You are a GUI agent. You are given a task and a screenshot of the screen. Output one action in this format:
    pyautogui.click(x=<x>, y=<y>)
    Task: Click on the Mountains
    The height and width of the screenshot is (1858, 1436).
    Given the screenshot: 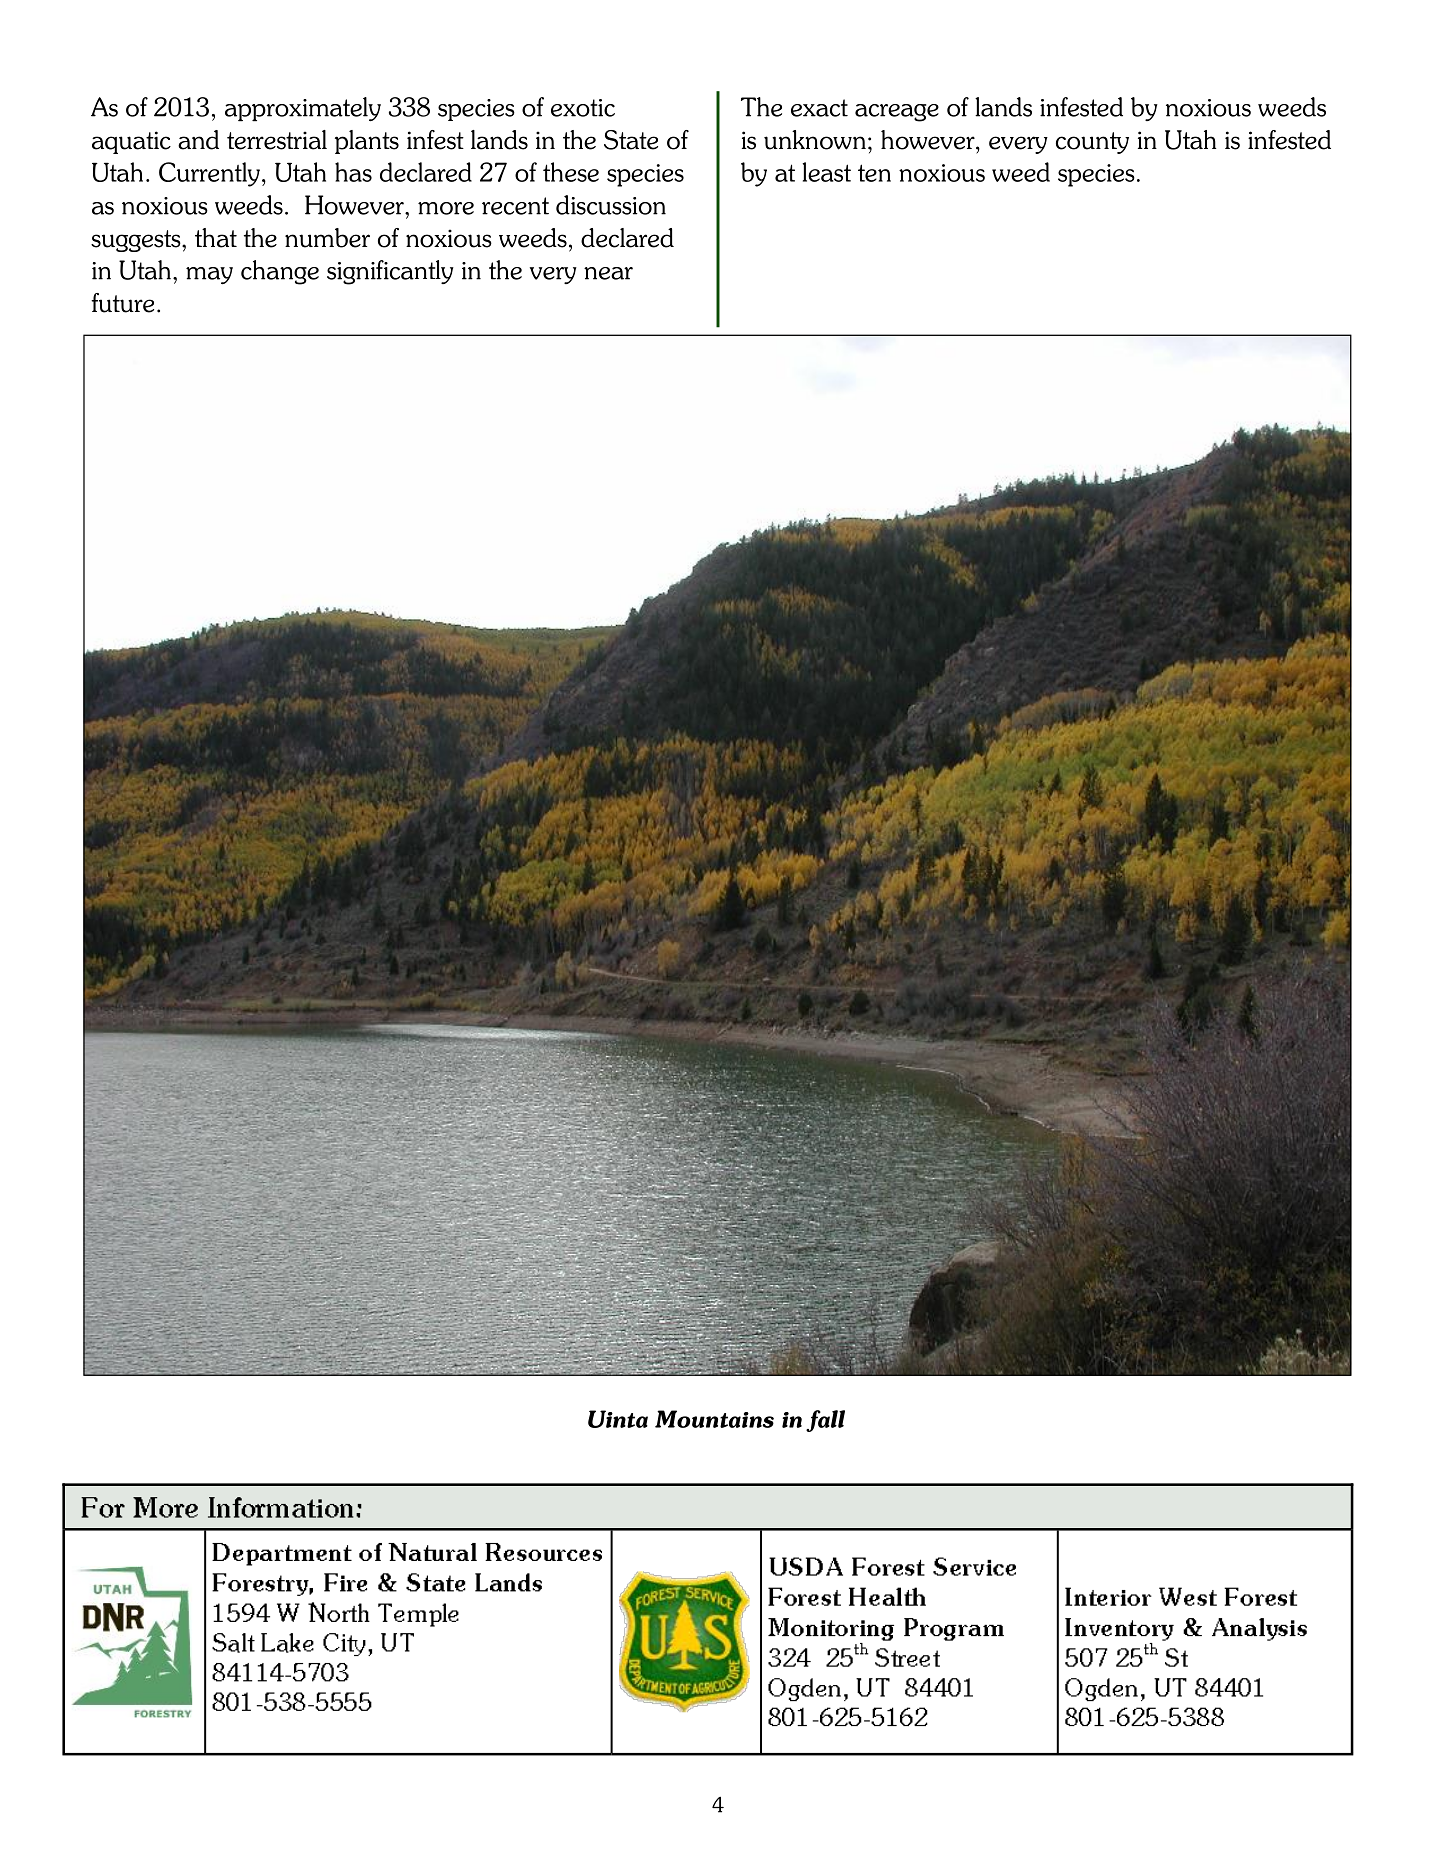 What is the action you would take?
    pyautogui.click(x=714, y=1419)
